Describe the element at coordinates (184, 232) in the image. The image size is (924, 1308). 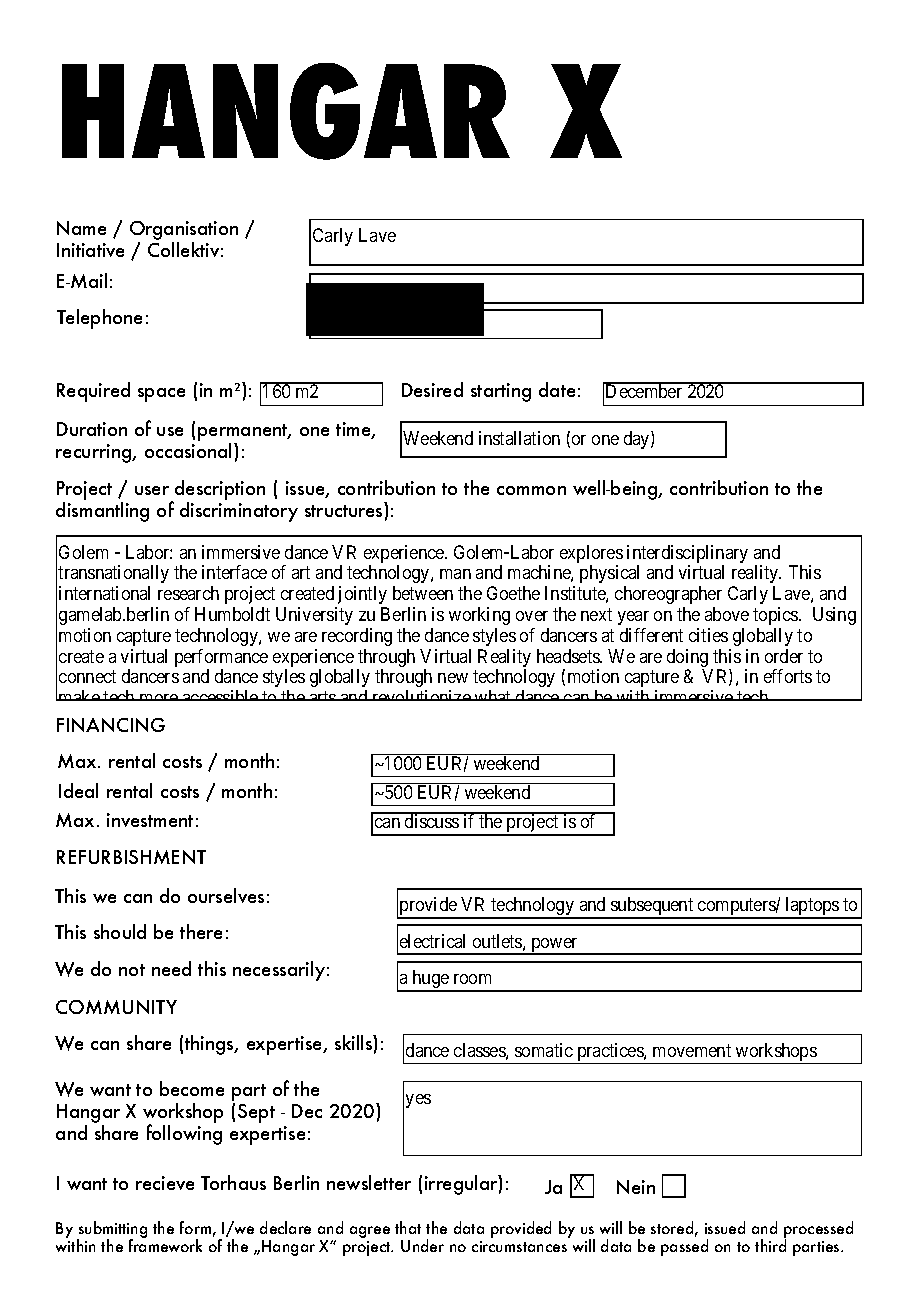
I see `Organisation` at that location.
